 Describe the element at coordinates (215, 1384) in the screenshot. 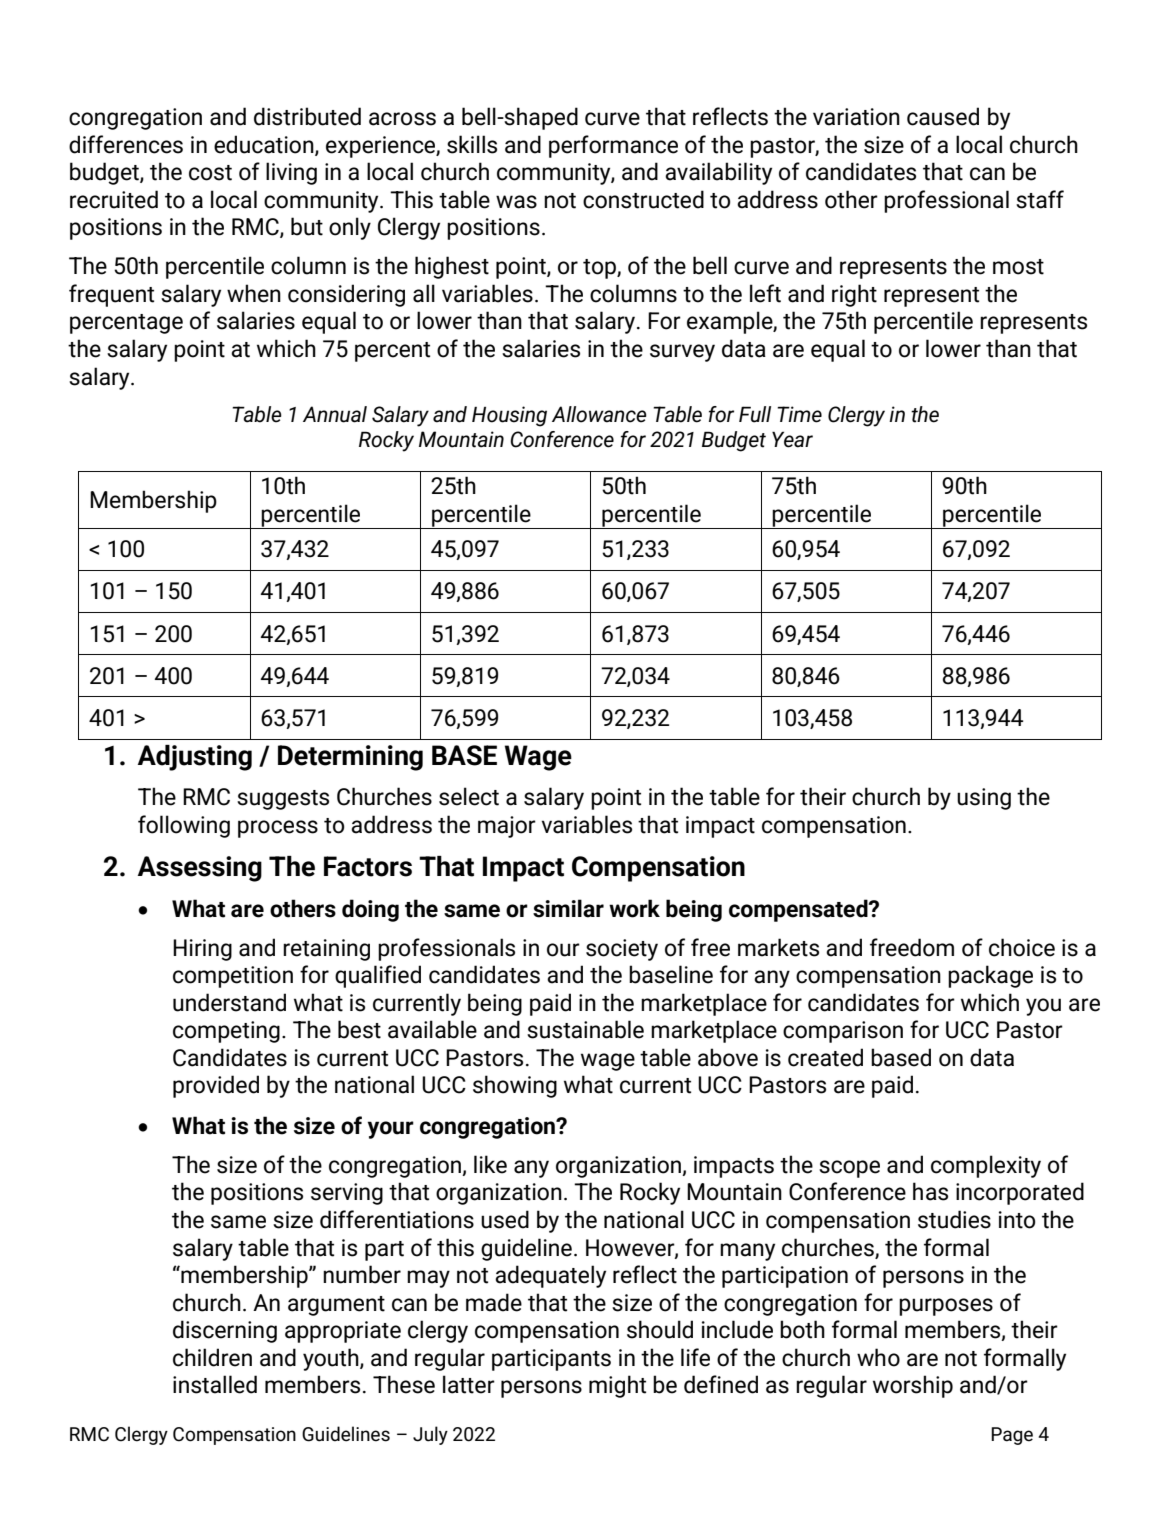

I see `installed` at that location.
